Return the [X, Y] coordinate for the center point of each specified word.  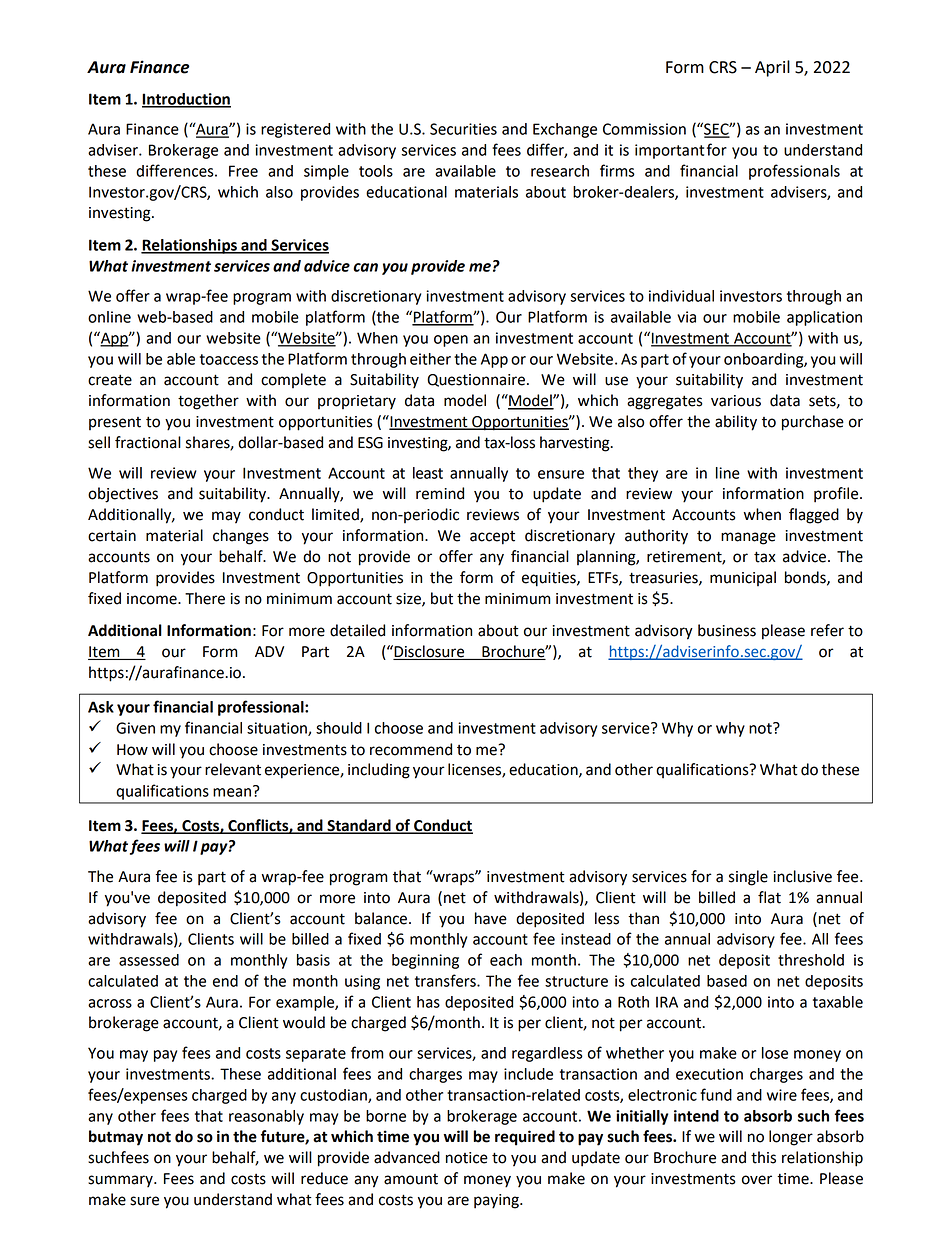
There [205, 598]
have [491, 918]
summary [121, 1181]
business [727, 630]
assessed [149, 960]
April [772, 68]
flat [769, 897]
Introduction [186, 100]
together [208, 402]
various [736, 401]
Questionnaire [476, 380]
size [409, 599]
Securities [463, 129]
